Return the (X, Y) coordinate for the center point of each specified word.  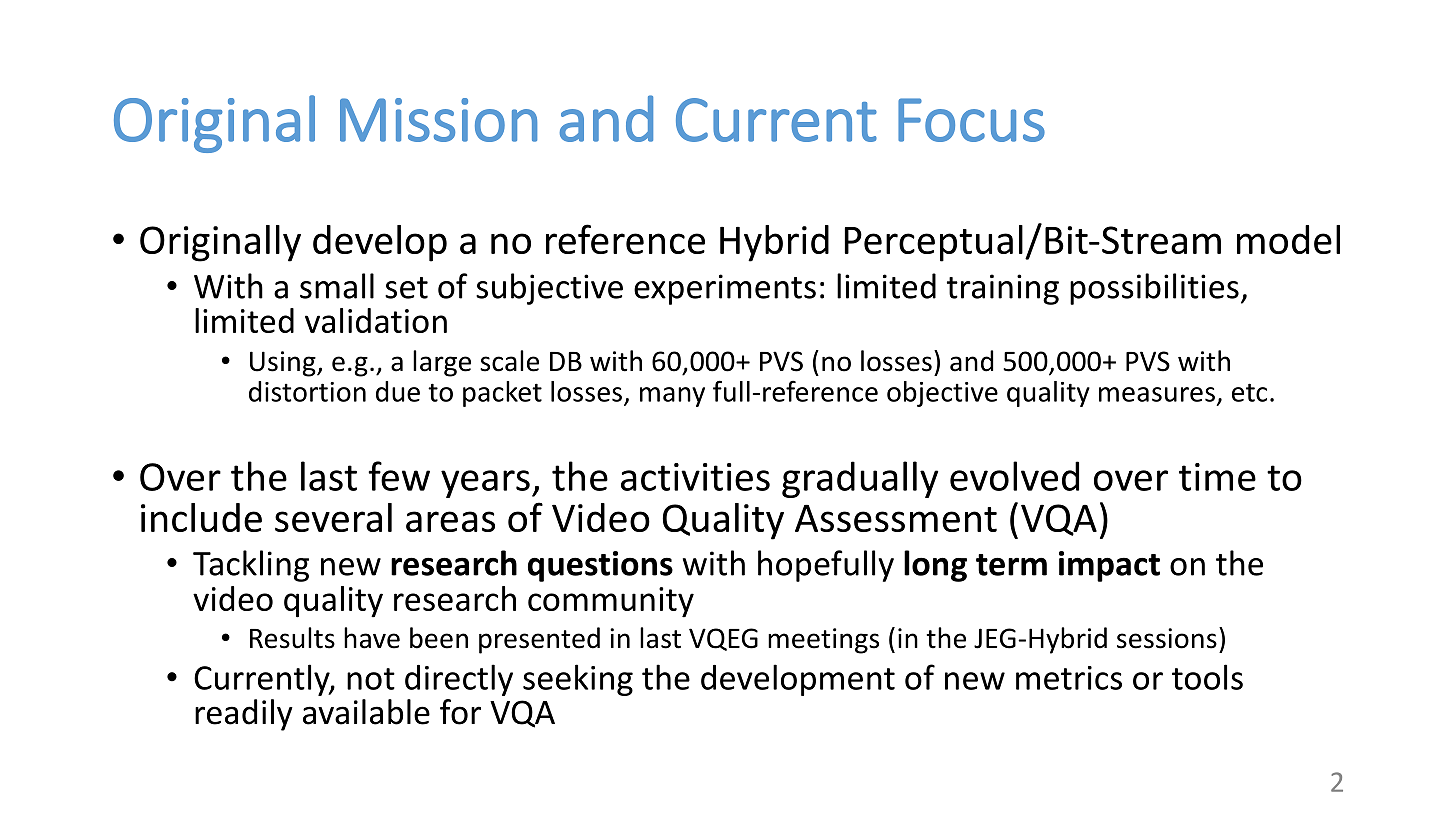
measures (1157, 394)
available (366, 712)
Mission (438, 120)
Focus (971, 120)
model (1288, 239)
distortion (307, 391)
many (672, 397)
